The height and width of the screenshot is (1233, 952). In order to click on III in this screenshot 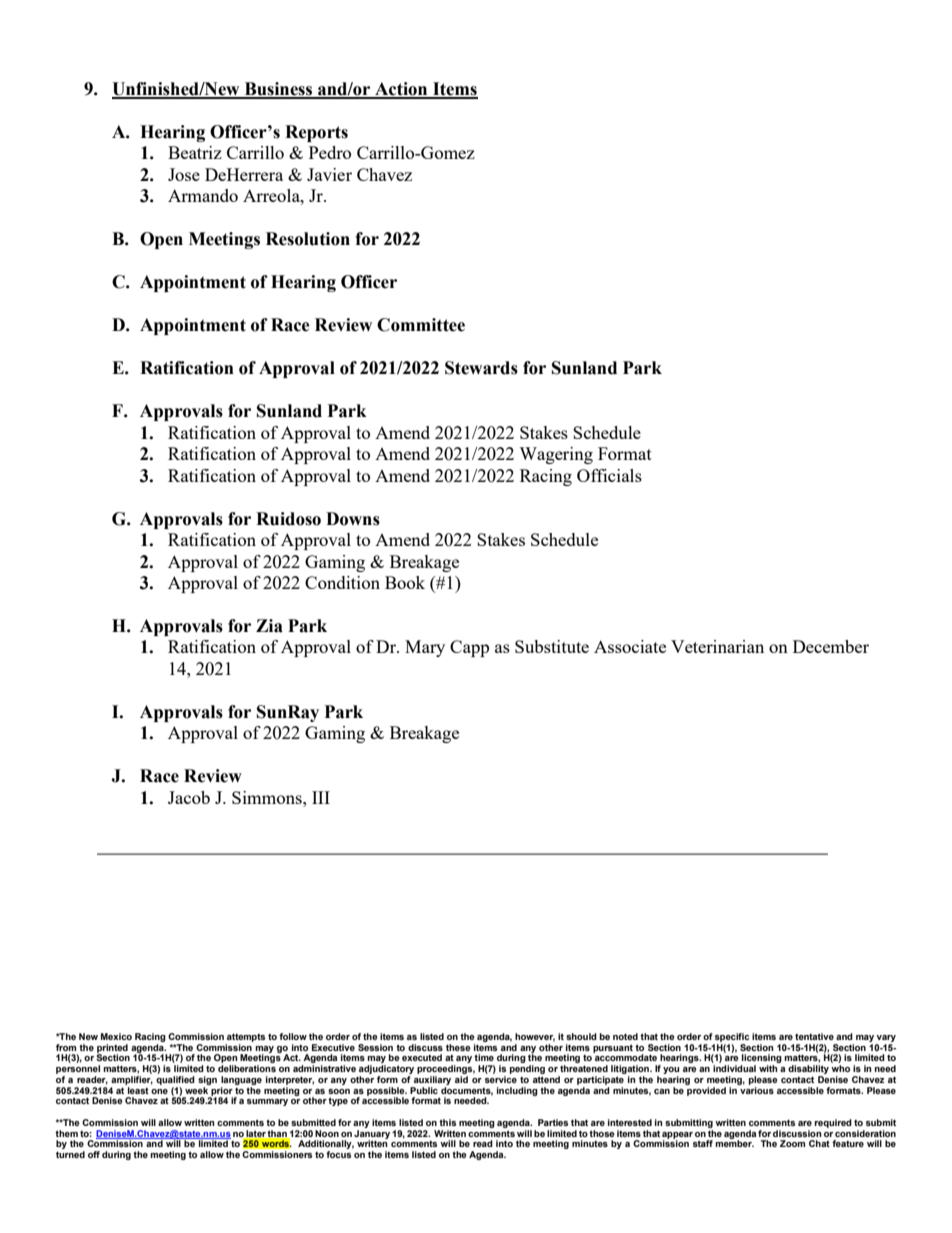, I will do `click(321, 797)`.
